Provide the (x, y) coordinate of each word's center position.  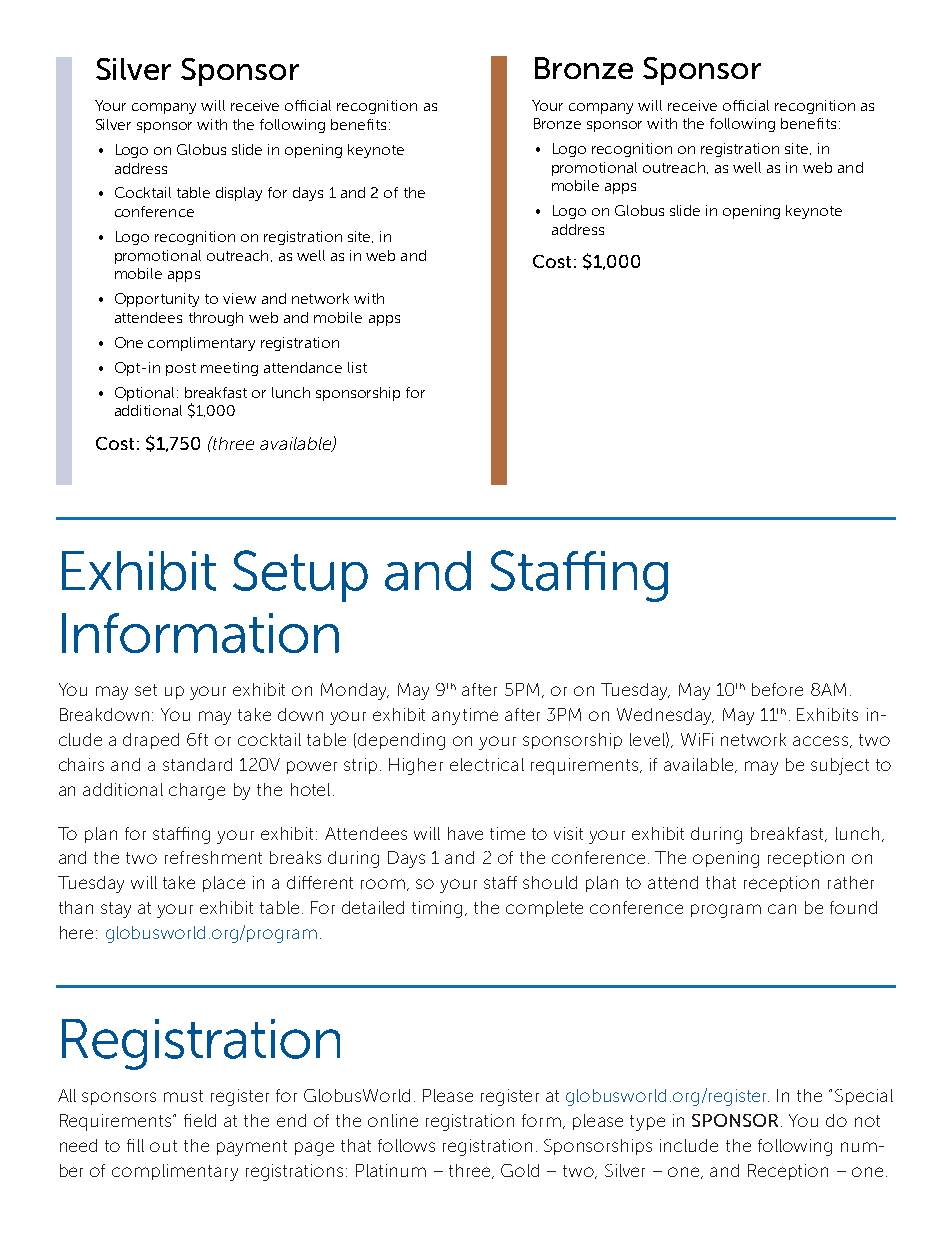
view (239, 298)
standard (197, 764)
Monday (355, 691)
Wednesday (665, 716)
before (777, 689)
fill (135, 1145)
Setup (300, 576)
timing (437, 909)
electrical (487, 764)
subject (840, 766)
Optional (144, 394)
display (239, 194)
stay (116, 910)
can (782, 909)
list (357, 367)
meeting (229, 369)
